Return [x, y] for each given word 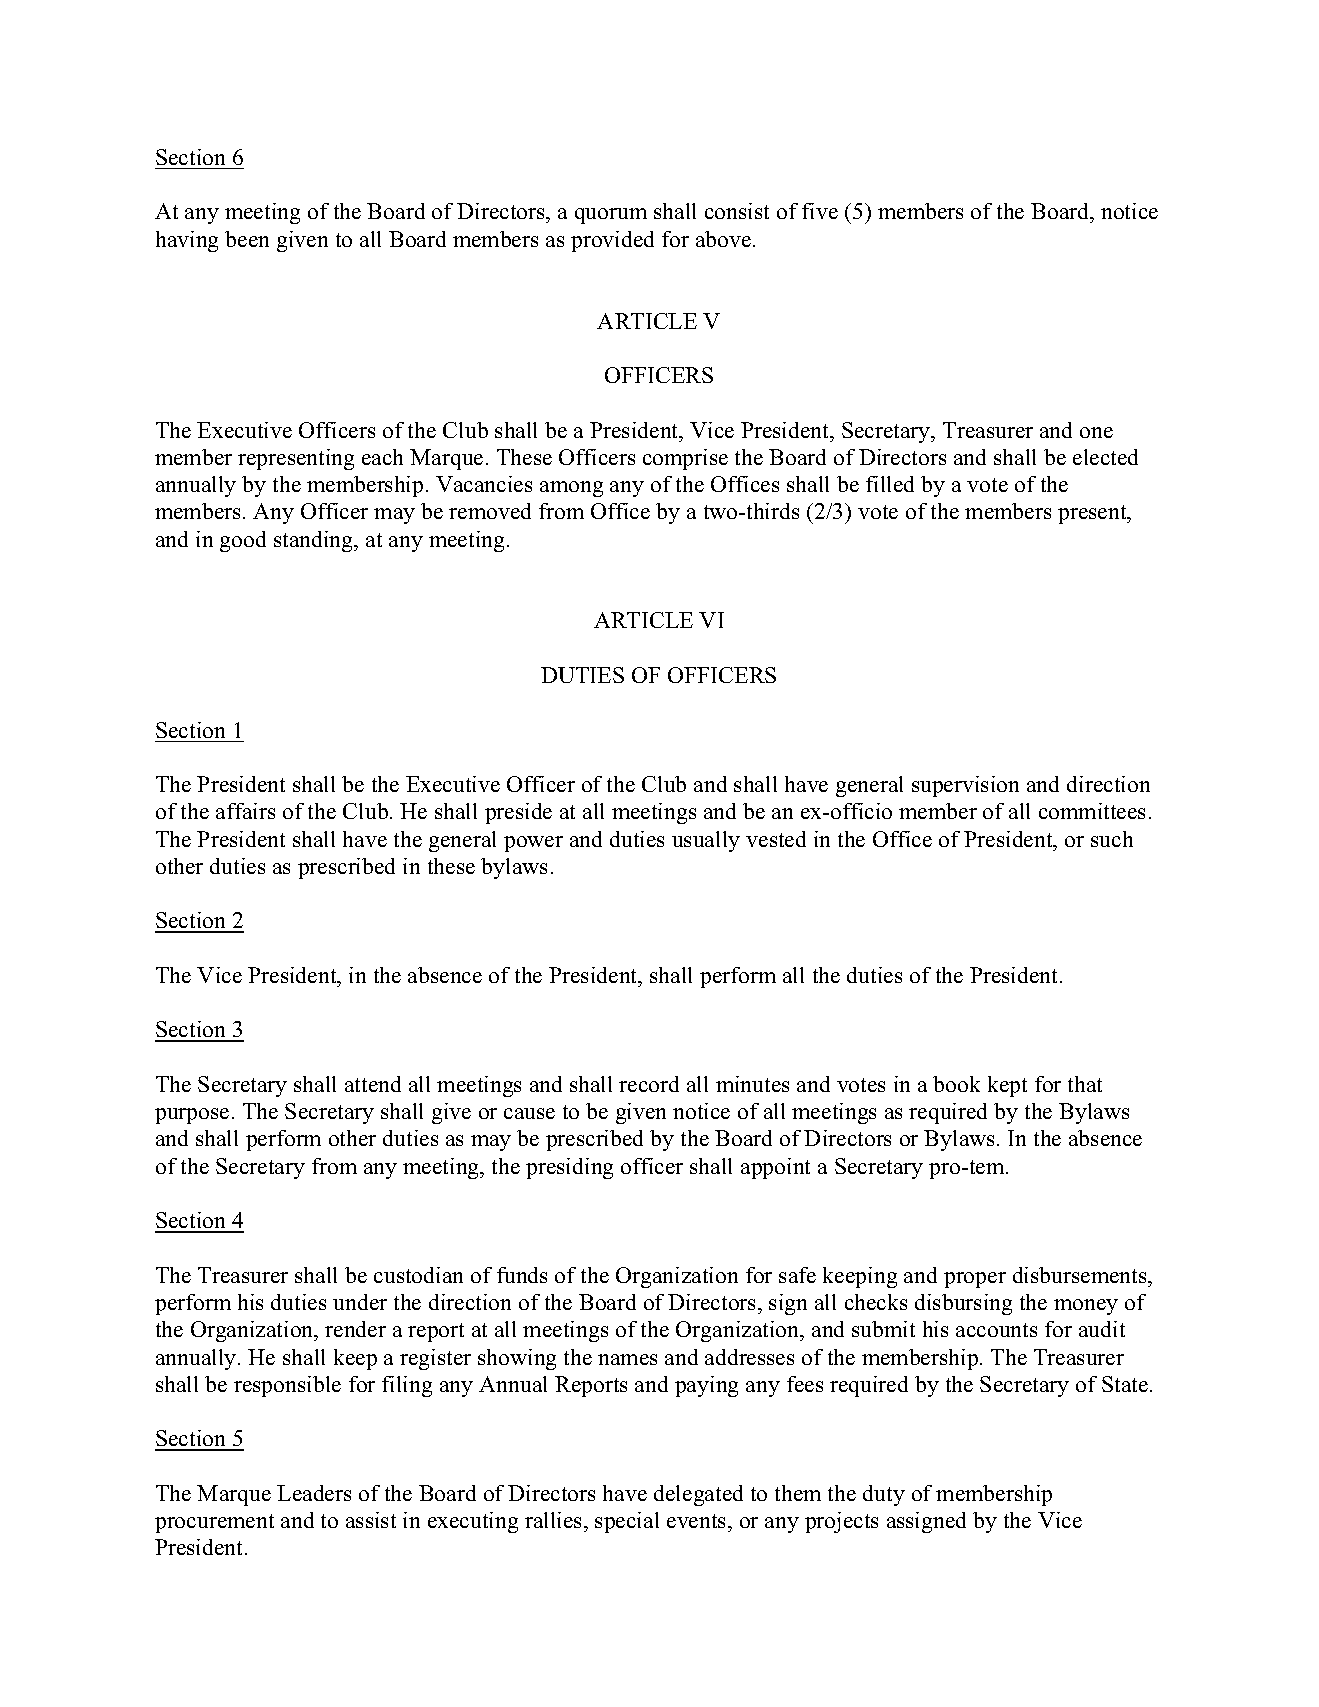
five [820, 211]
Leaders [314, 1493]
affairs [245, 811]
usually [706, 841]
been [247, 239]
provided [612, 241]
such [1112, 839]
